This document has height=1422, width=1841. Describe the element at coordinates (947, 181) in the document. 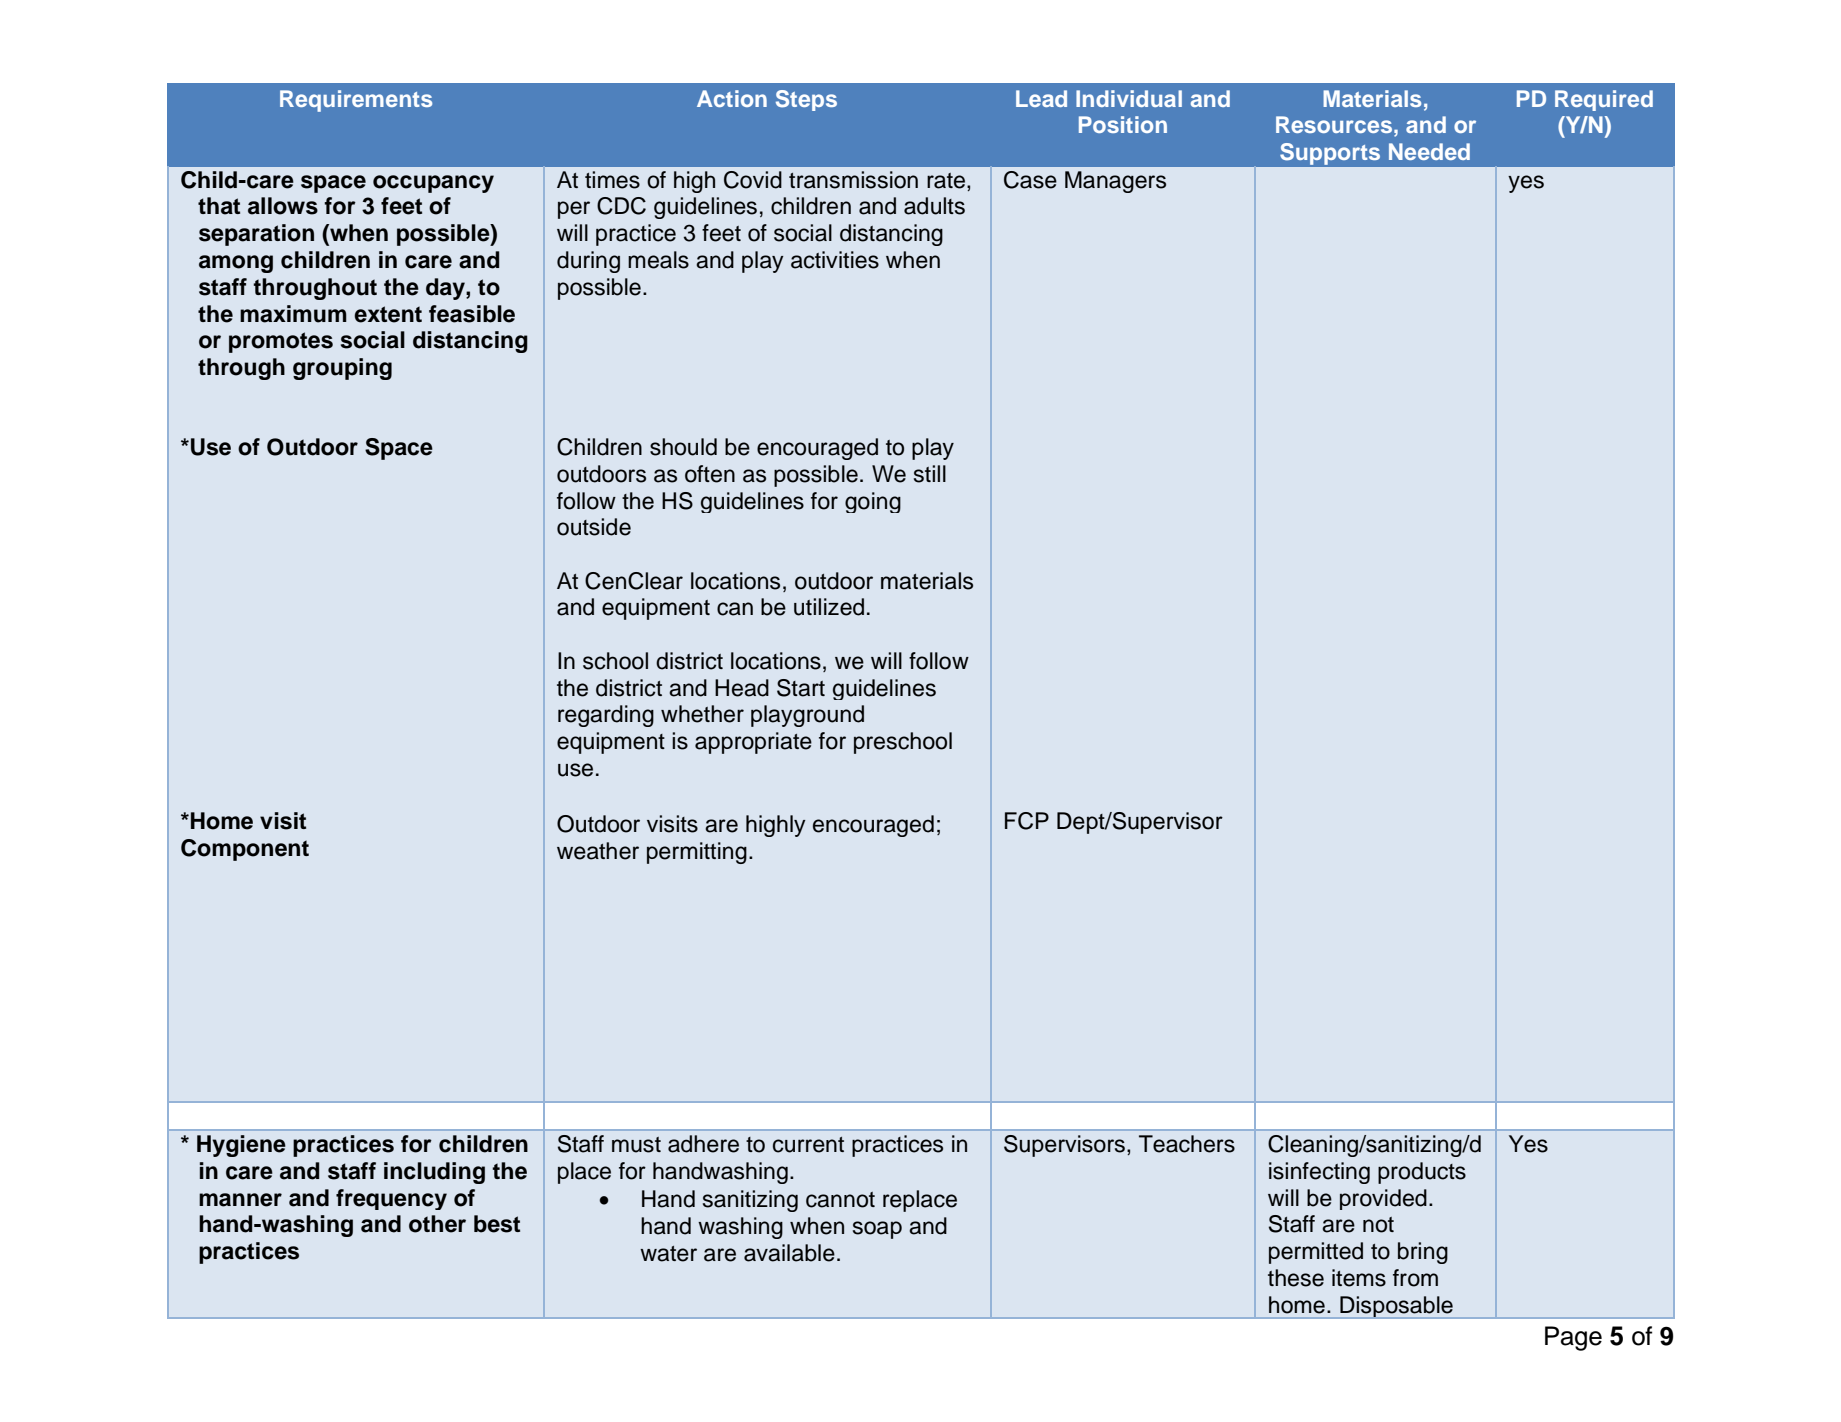

I see `rate` at that location.
